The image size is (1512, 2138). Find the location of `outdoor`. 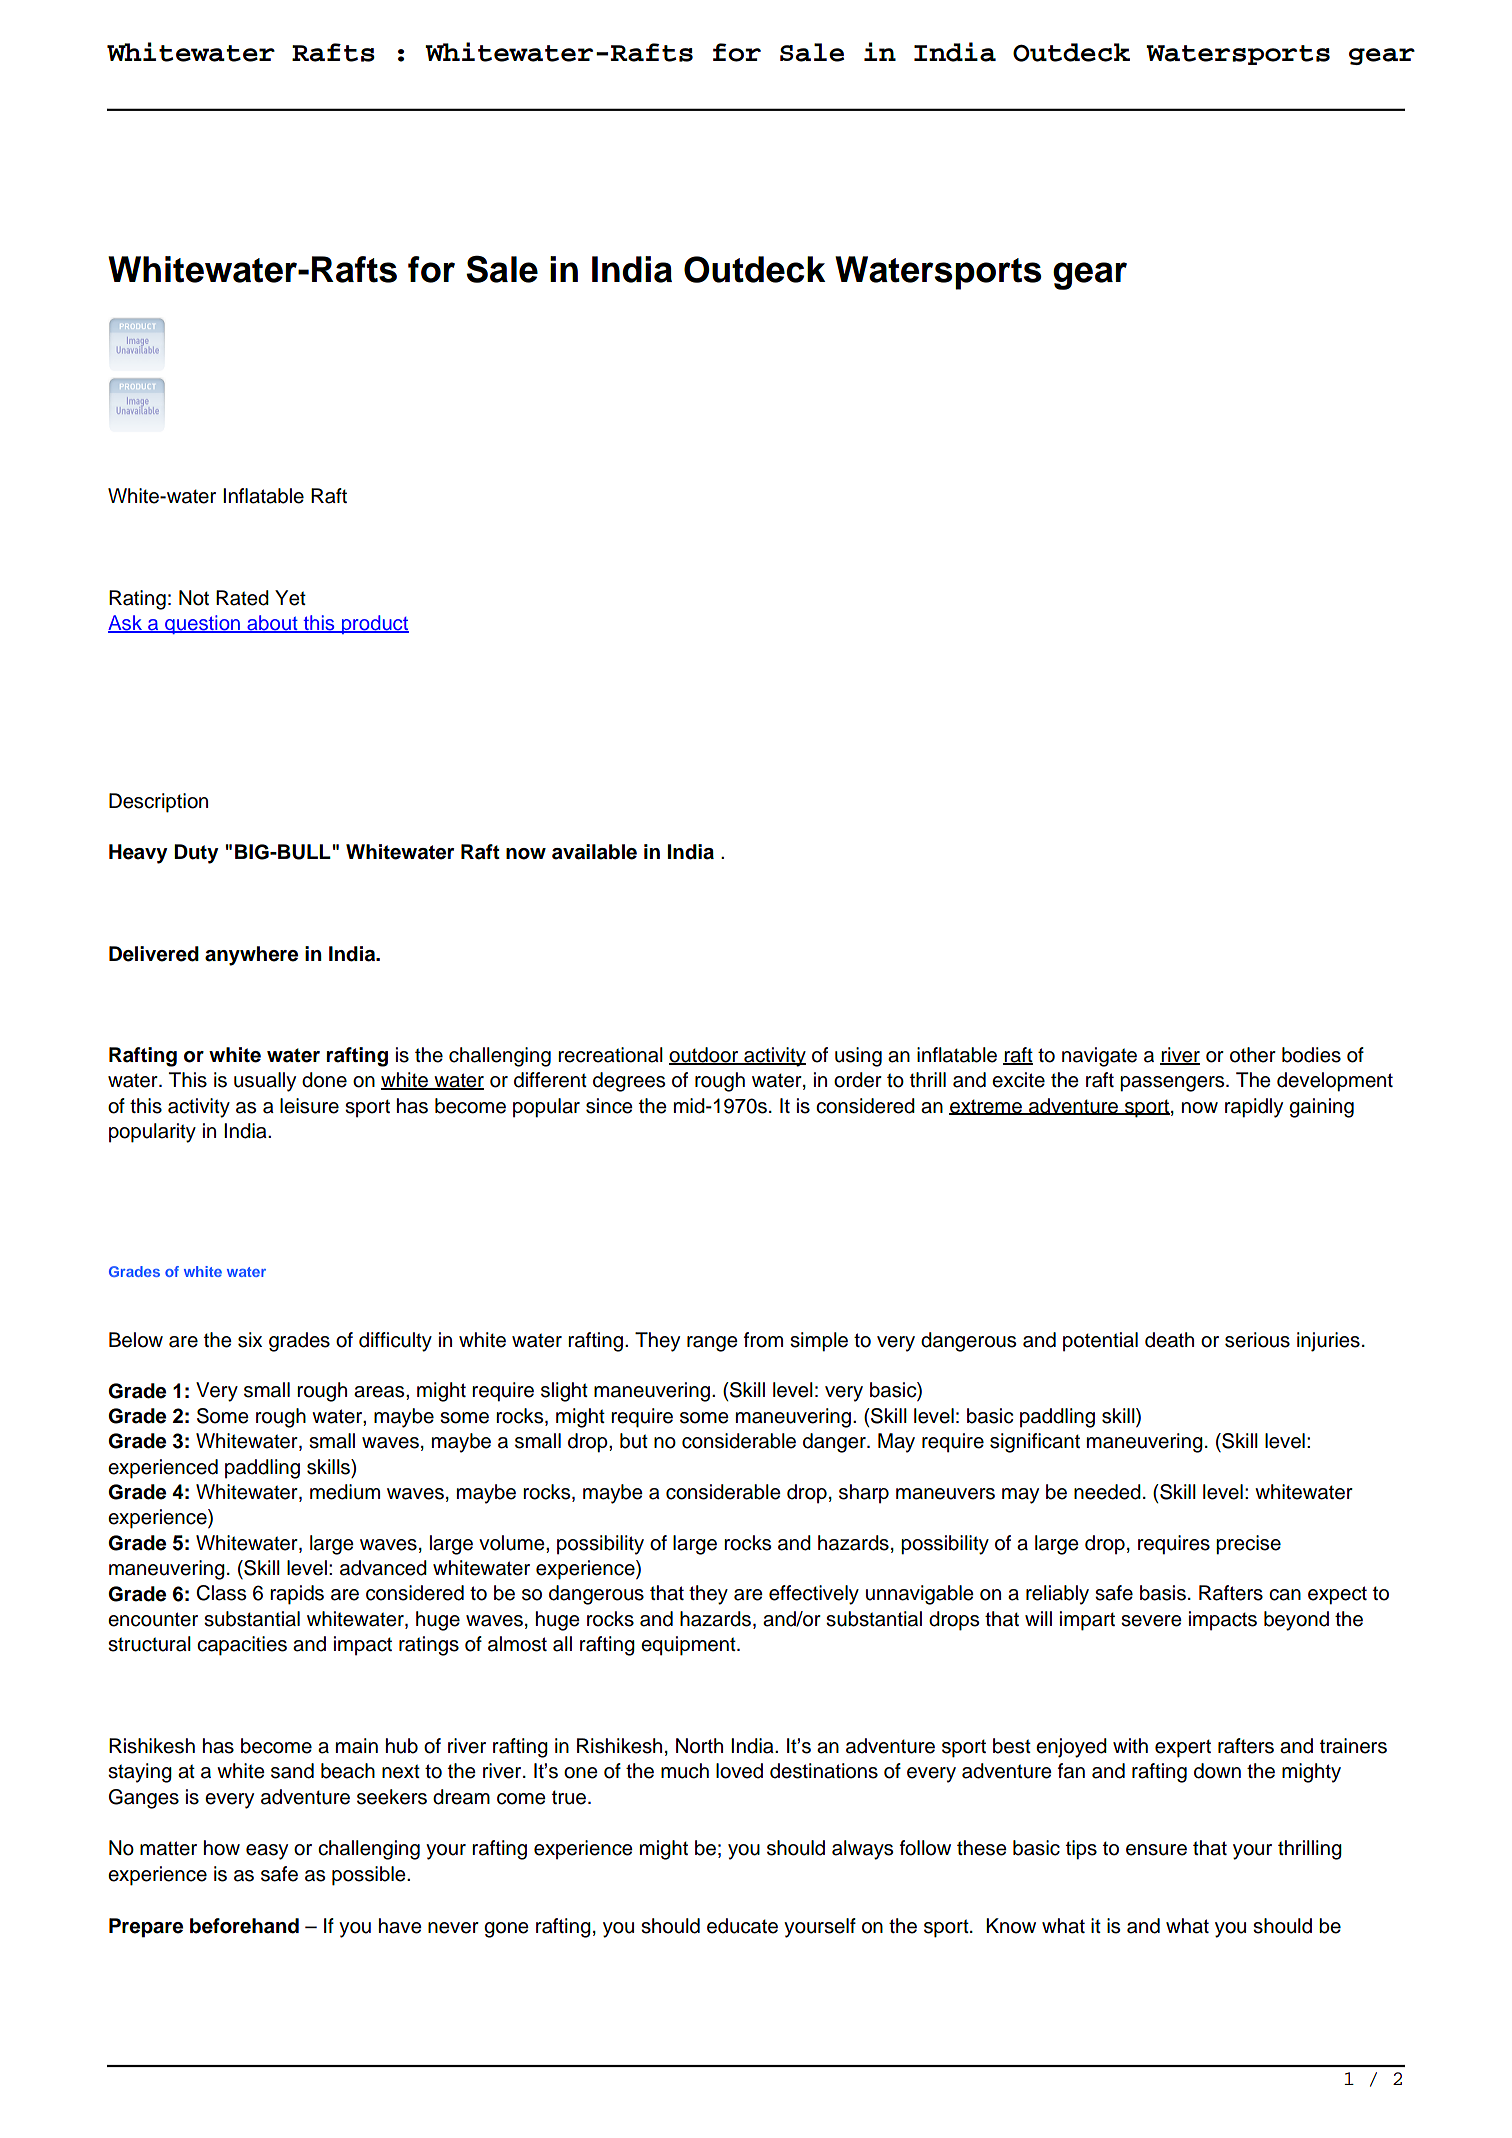

outdoor is located at coordinates (705, 1056).
